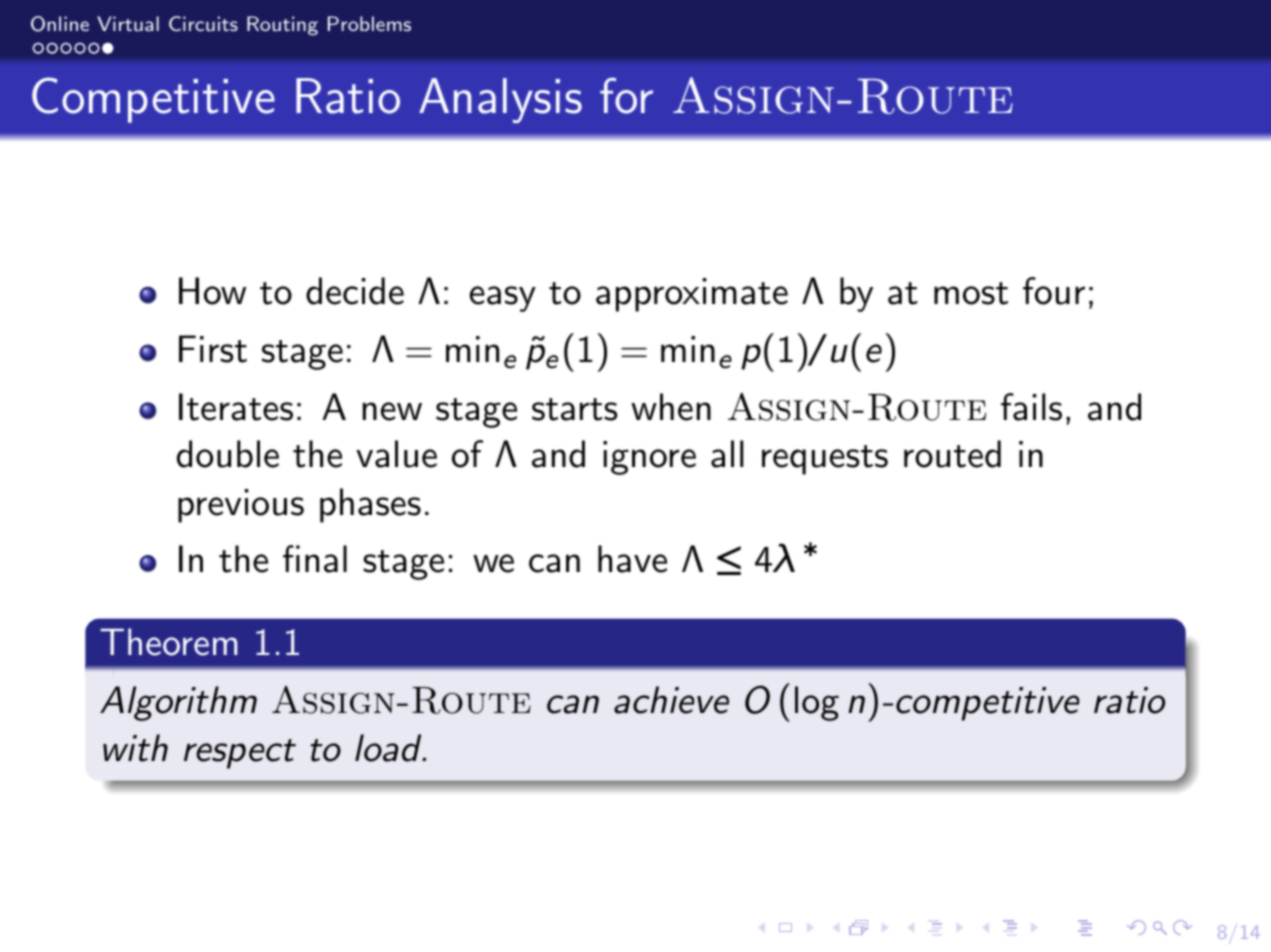 The height and width of the screenshot is (952, 1271). What do you see at coordinates (135, 748) in the screenshot?
I see `with` at bounding box center [135, 748].
